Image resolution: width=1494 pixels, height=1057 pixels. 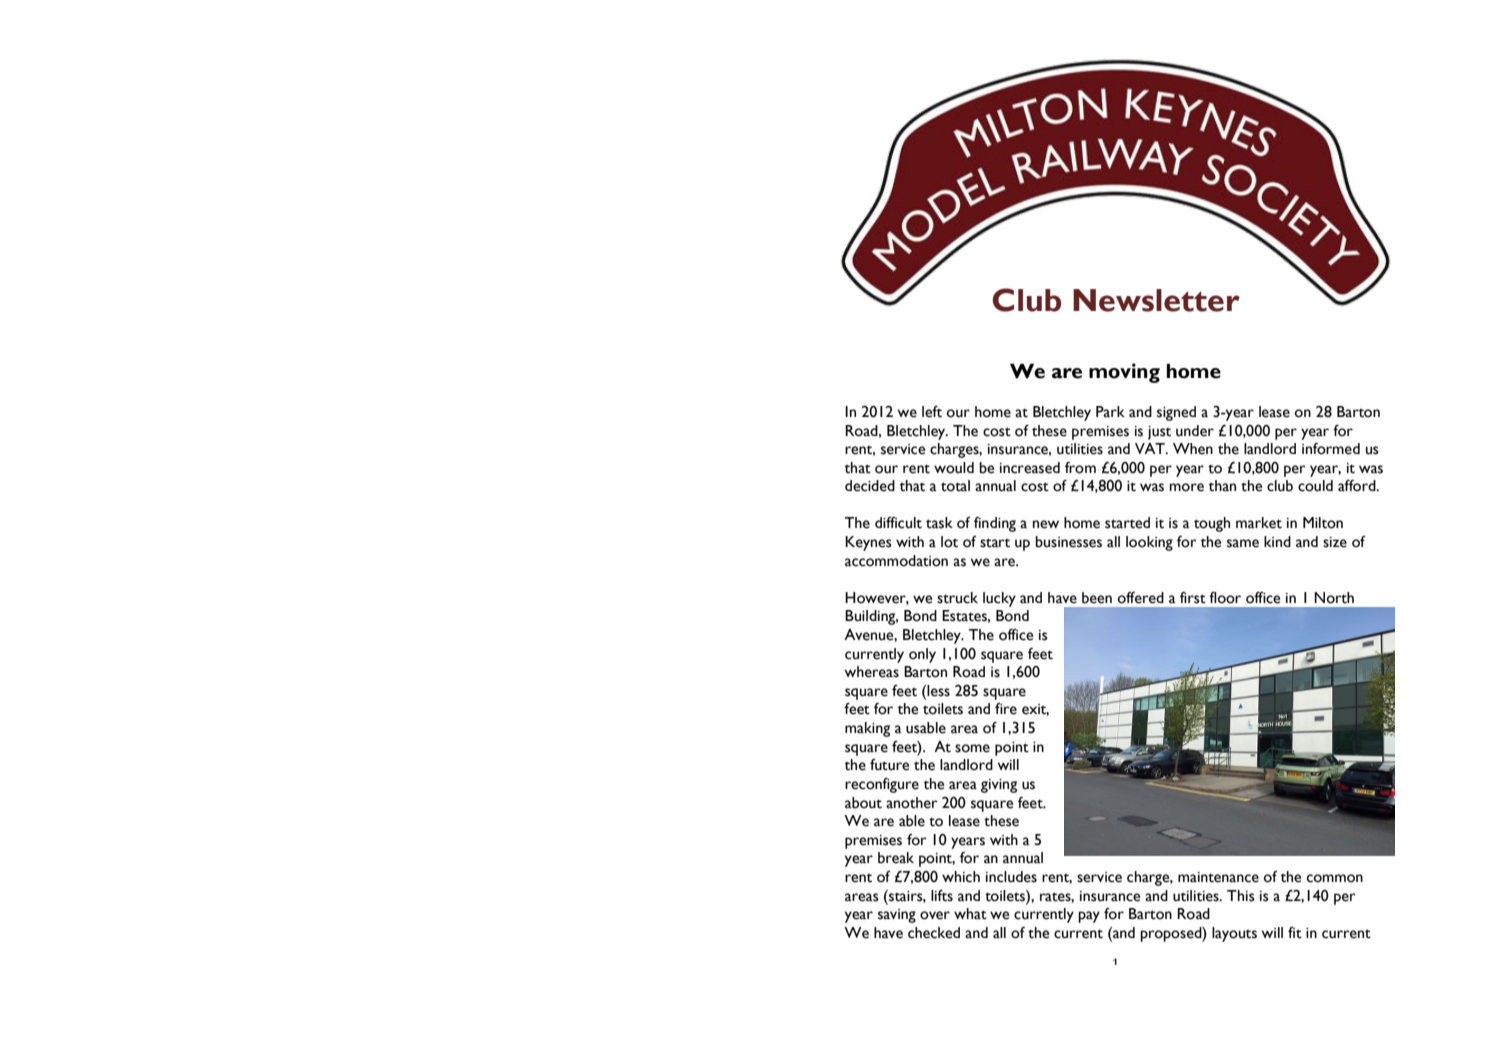 I want to click on left, so click(x=932, y=411).
